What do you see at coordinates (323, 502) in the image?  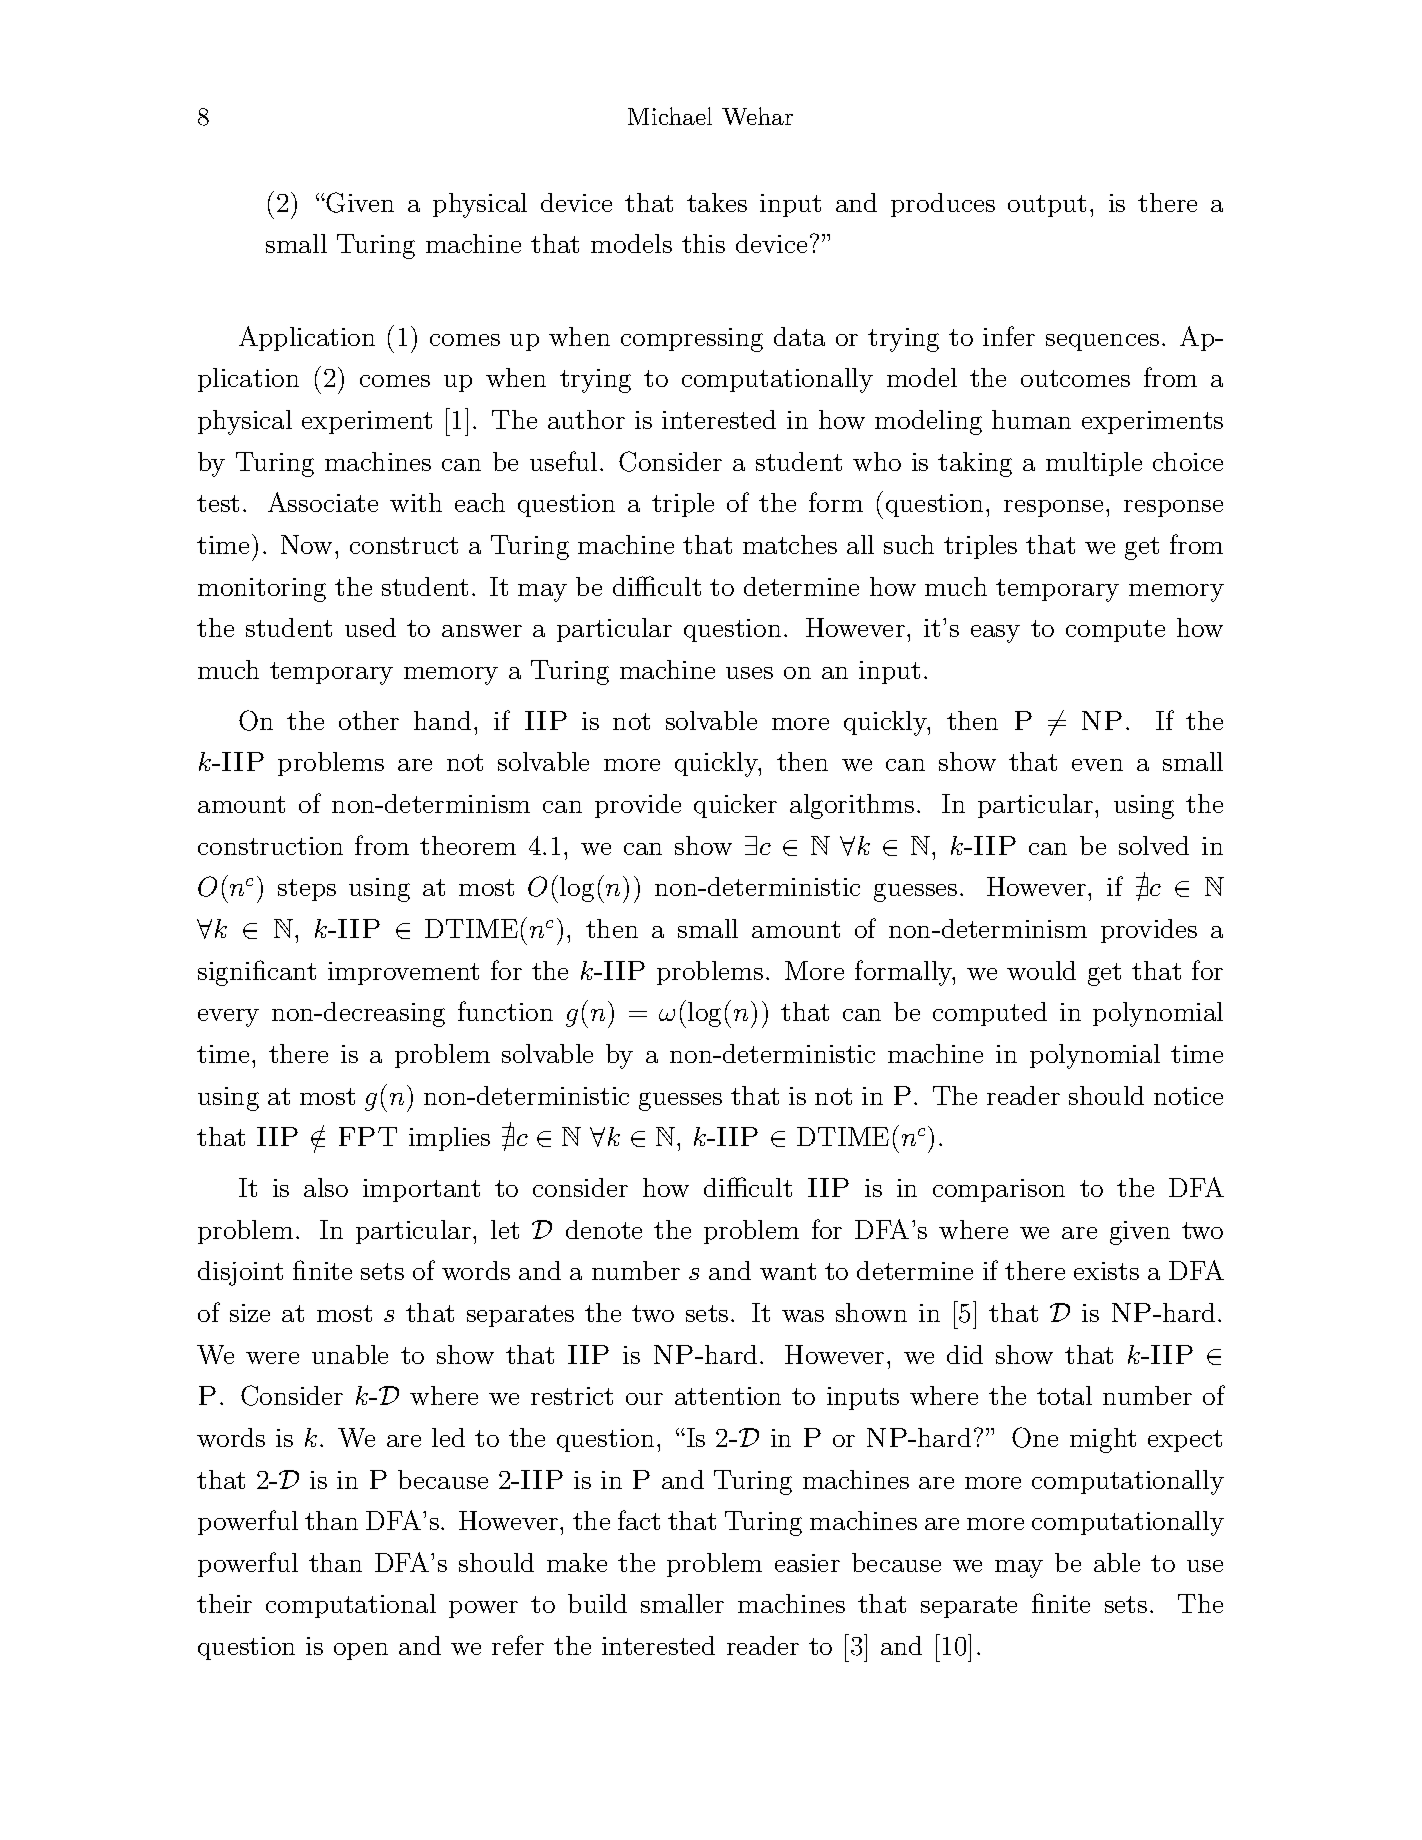 I see `Associate` at bounding box center [323, 502].
